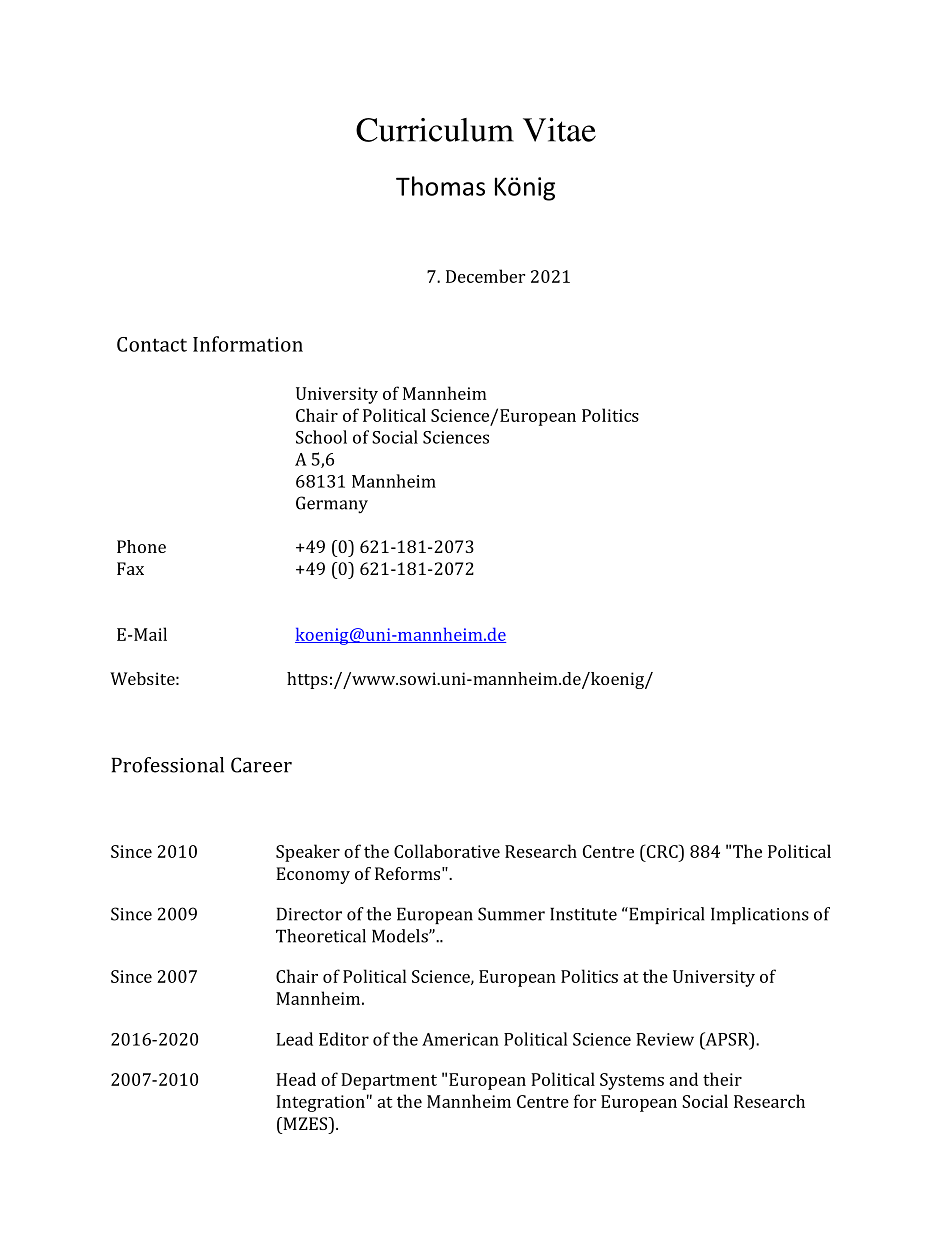 The width and height of the screenshot is (952, 1233). Describe the element at coordinates (308, 853) in the screenshot. I see `Speaker` at that location.
